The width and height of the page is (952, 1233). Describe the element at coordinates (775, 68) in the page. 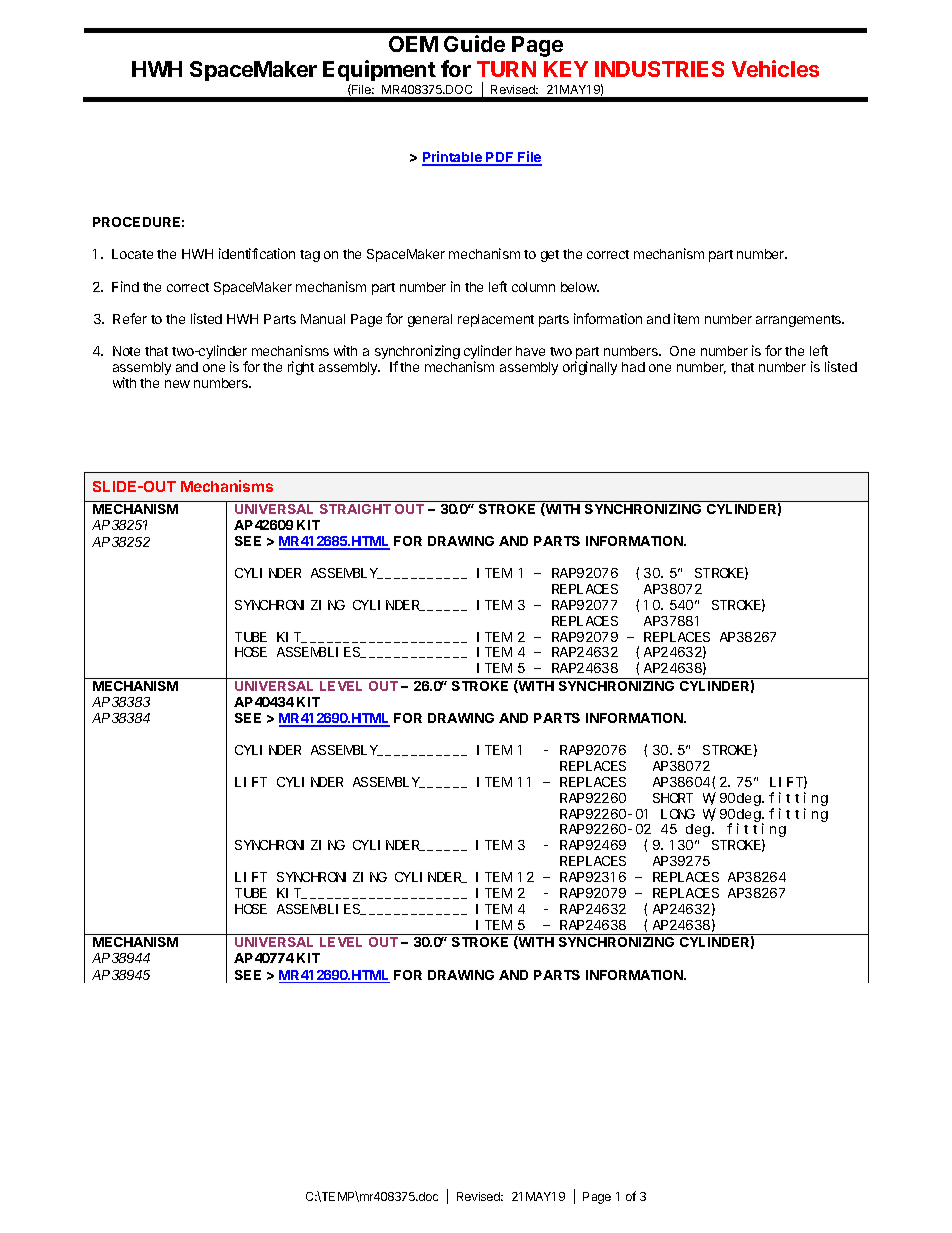

I see `Vehicles` at that location.
